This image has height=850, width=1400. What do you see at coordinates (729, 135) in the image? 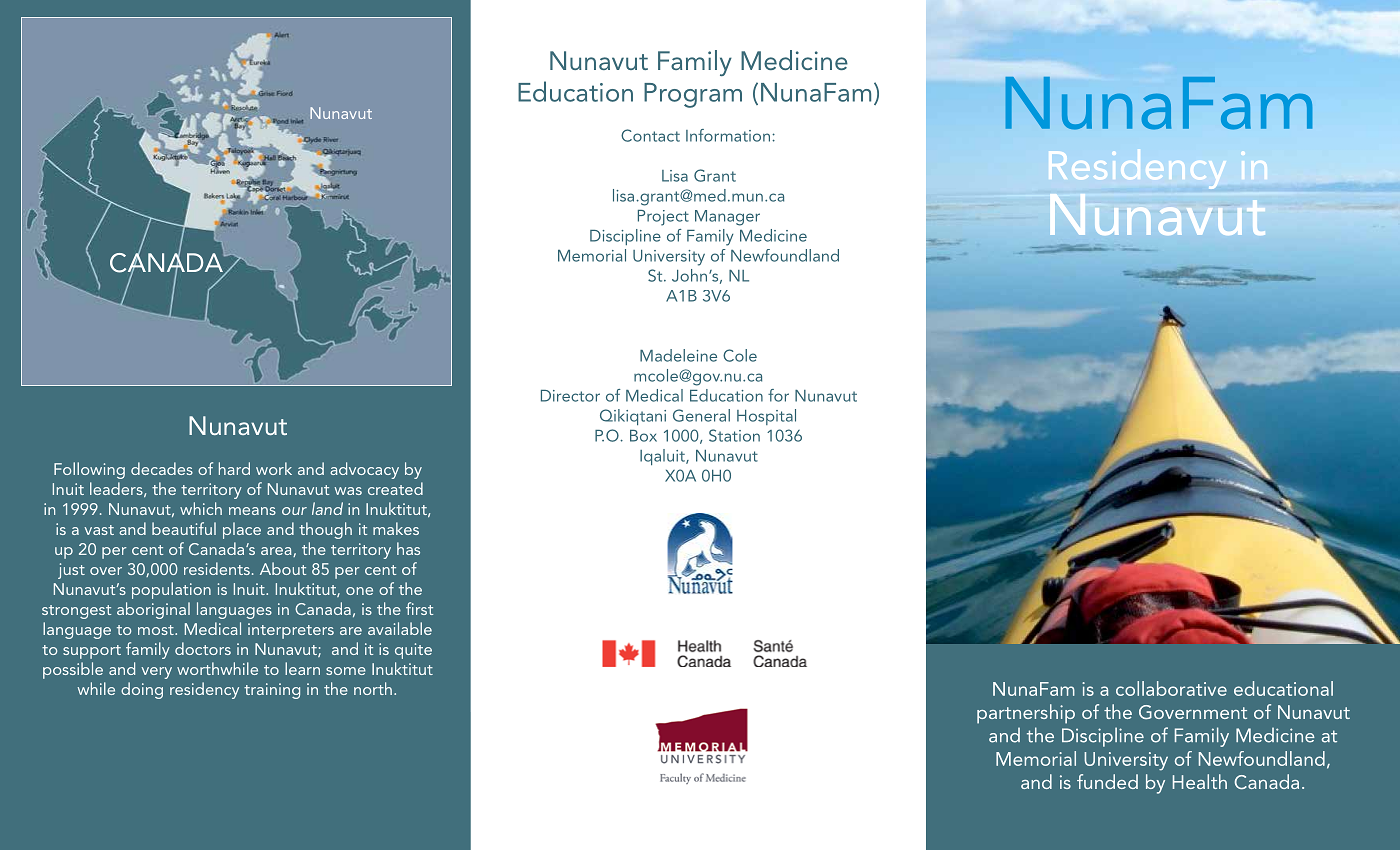
I see `Information` at bounding box center [729, 135].
